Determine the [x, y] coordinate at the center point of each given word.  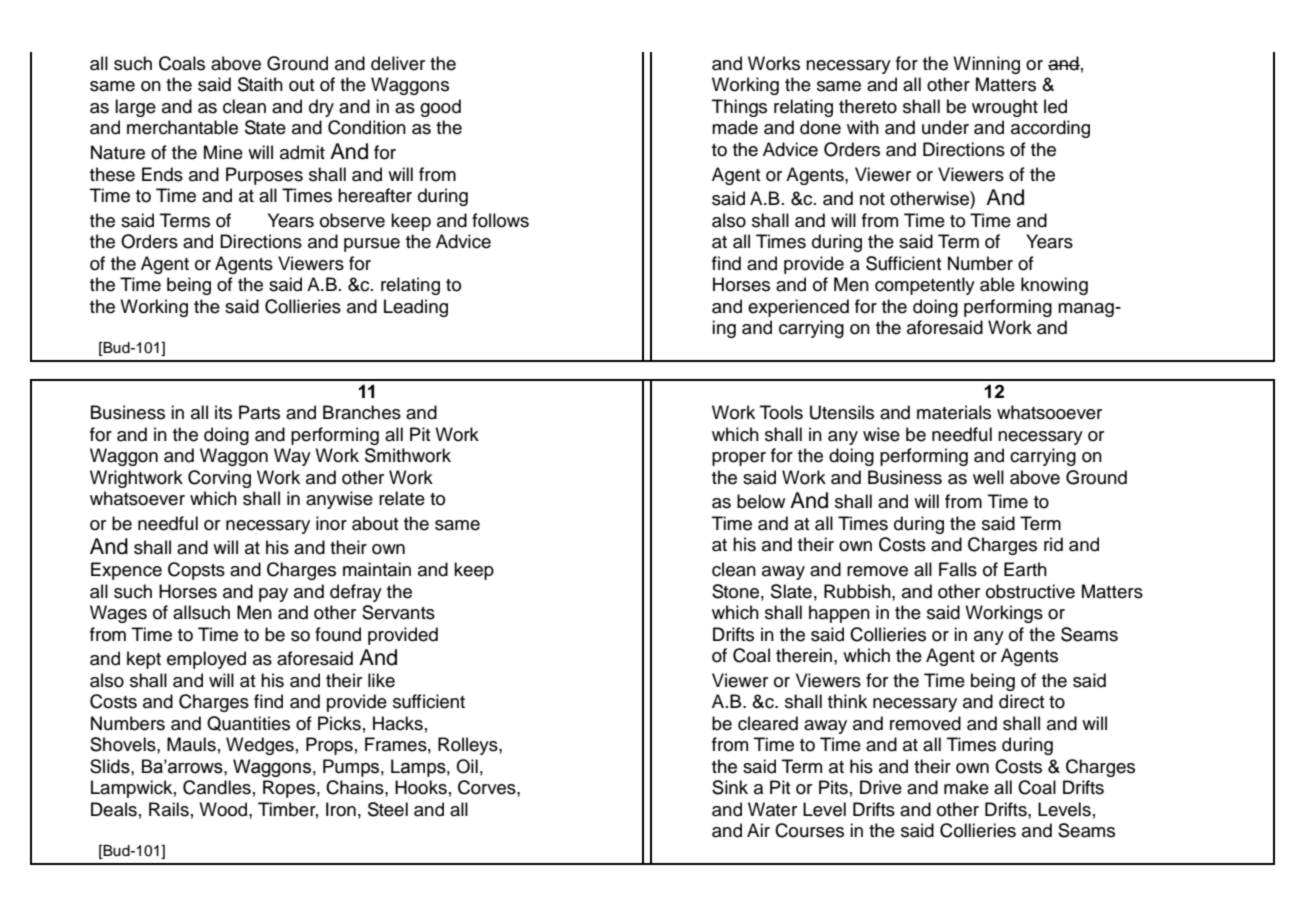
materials [954, 412]
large [135, 108]
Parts [259, 412]
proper [739, 459]
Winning [986, 65]
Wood [224, 809]
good [440, 108]
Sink [730, 787]
